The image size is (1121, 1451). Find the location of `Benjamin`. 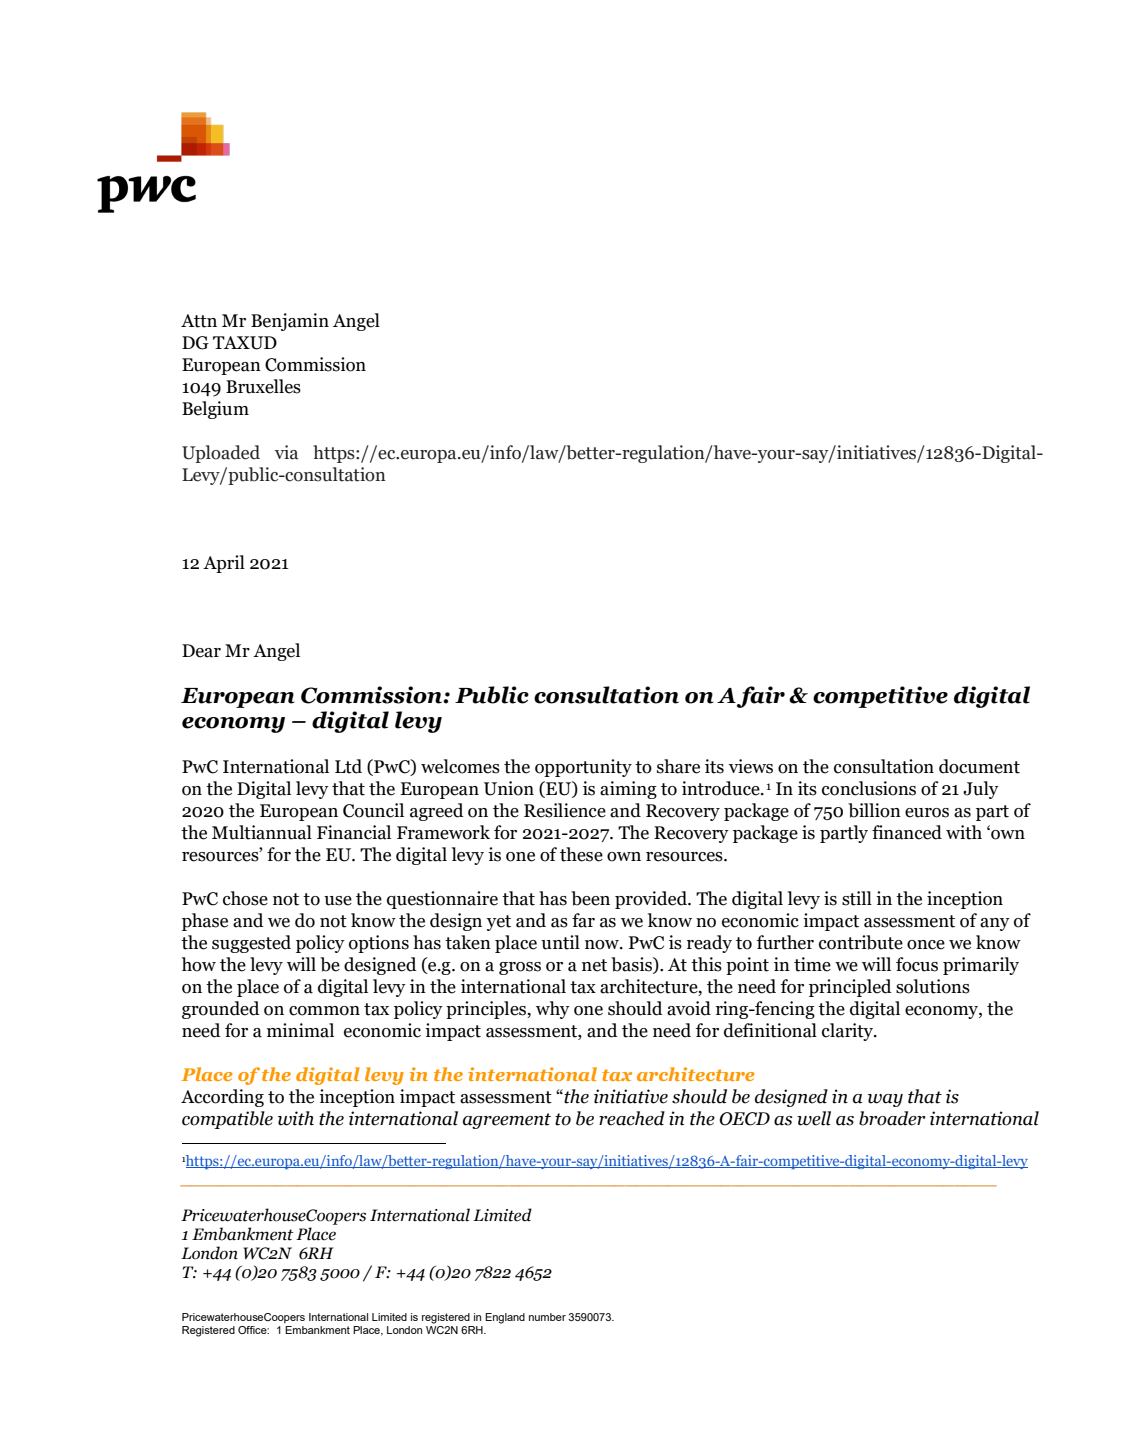

Benjamin is located at coordinates (290, 322).
